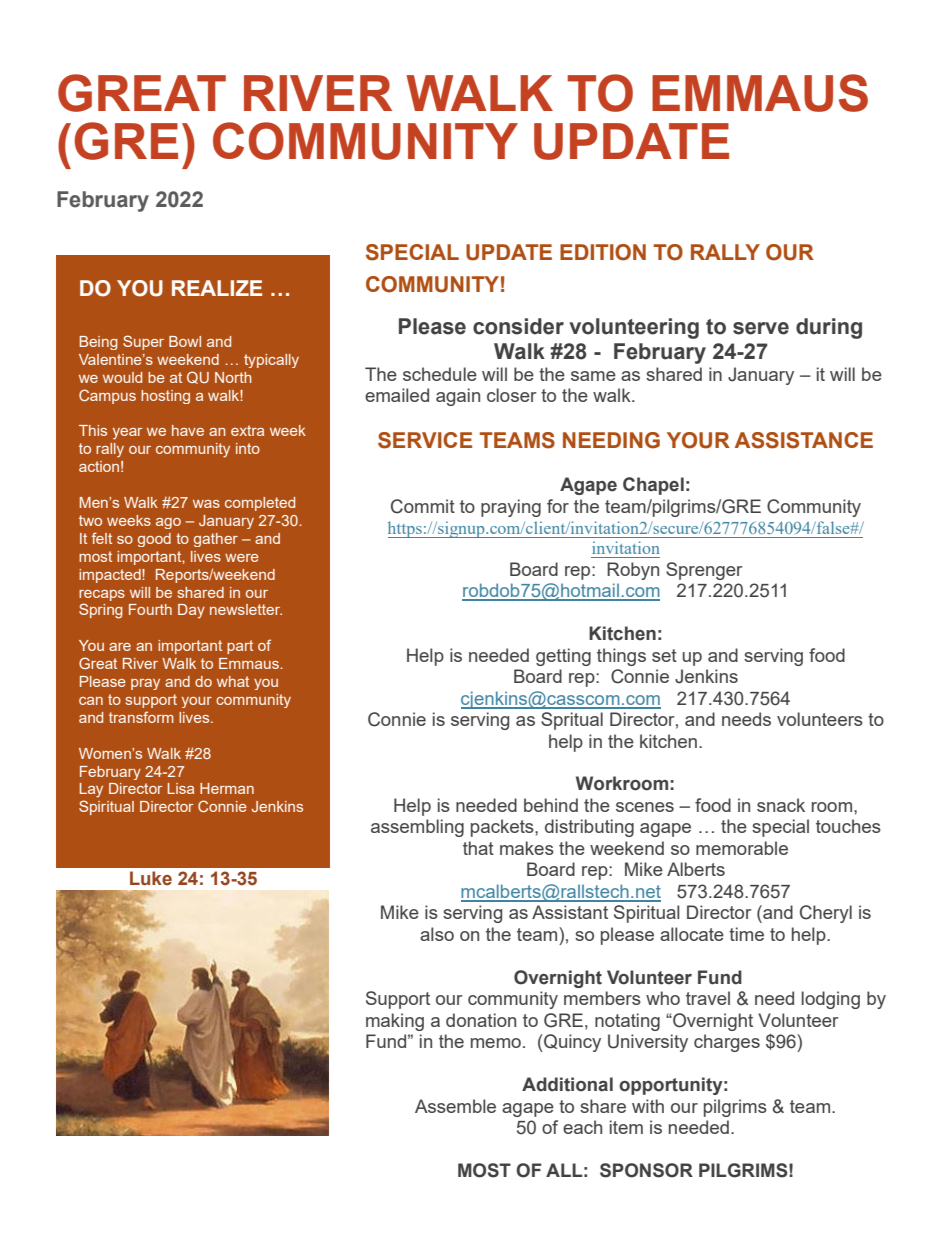 Image resolution: width=952 pixels, height=1233 pixels. Describe the element at coordinates (761, 328) in the image. I see `serve` at that location.
